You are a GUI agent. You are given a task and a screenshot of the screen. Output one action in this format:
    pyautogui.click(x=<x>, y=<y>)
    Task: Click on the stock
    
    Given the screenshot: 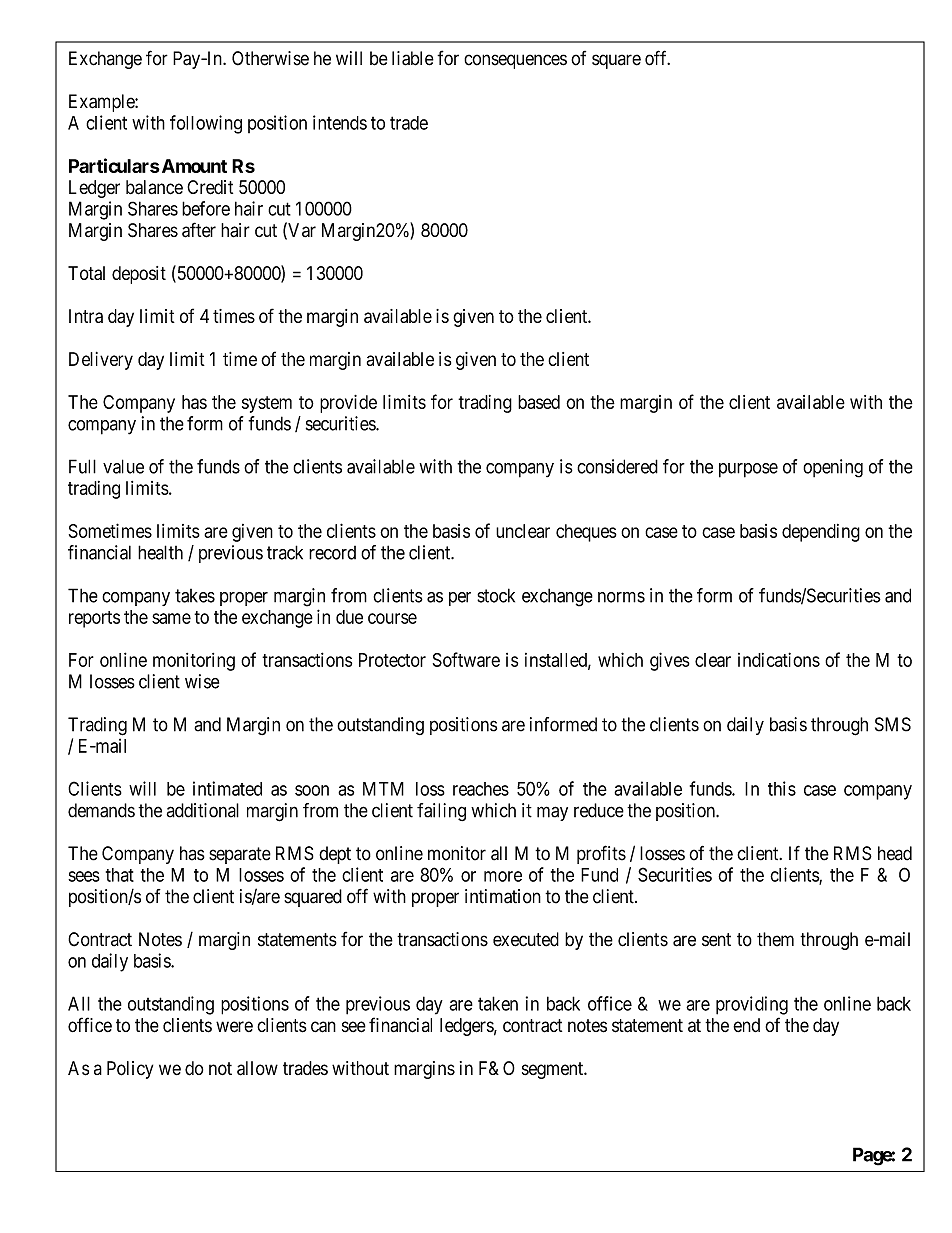 What is the action you would take?
    pyautogui.click(x=496, y=595)
